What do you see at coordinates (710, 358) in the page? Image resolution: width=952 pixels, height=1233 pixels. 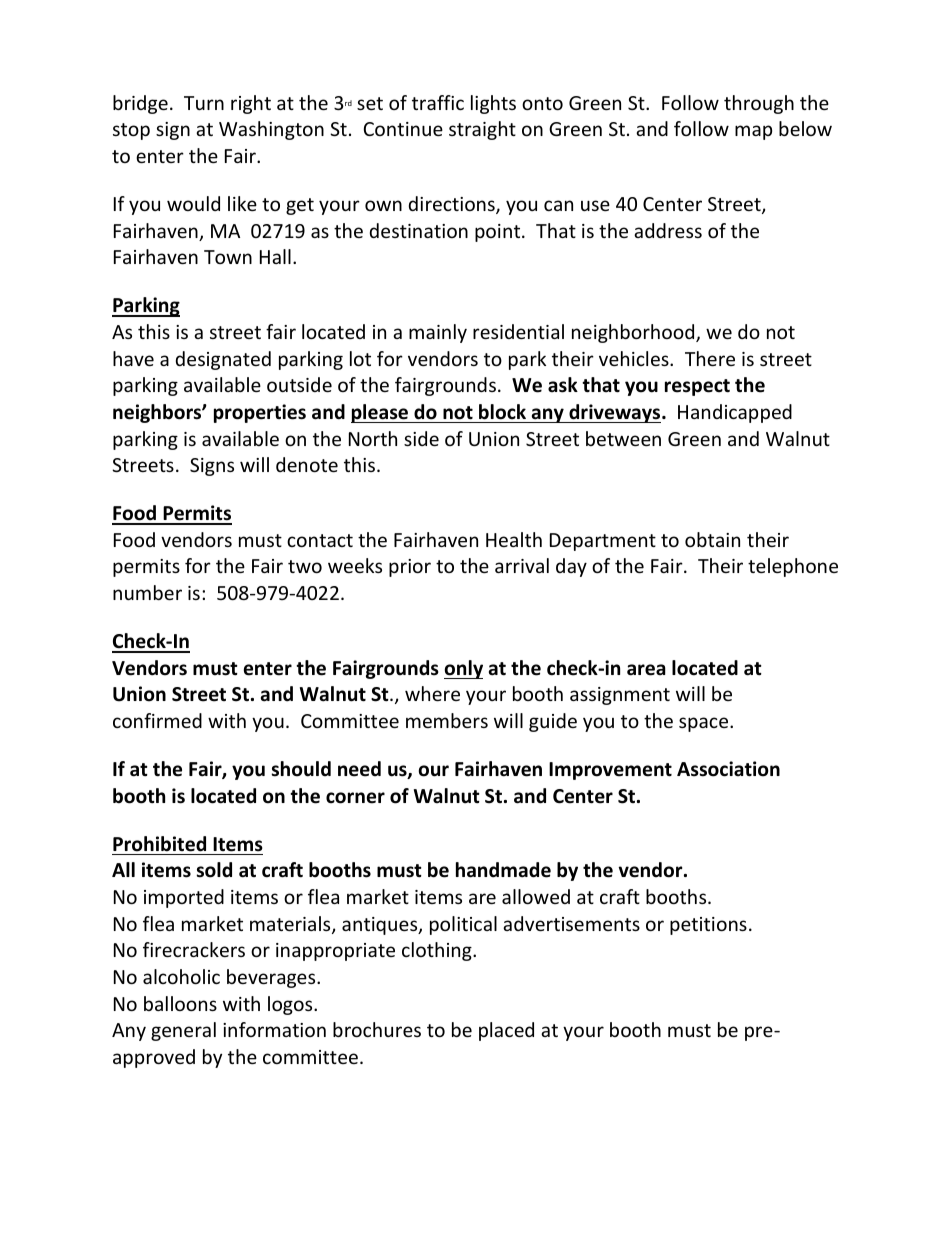 I see `There` at bounding box center [710, 358].
